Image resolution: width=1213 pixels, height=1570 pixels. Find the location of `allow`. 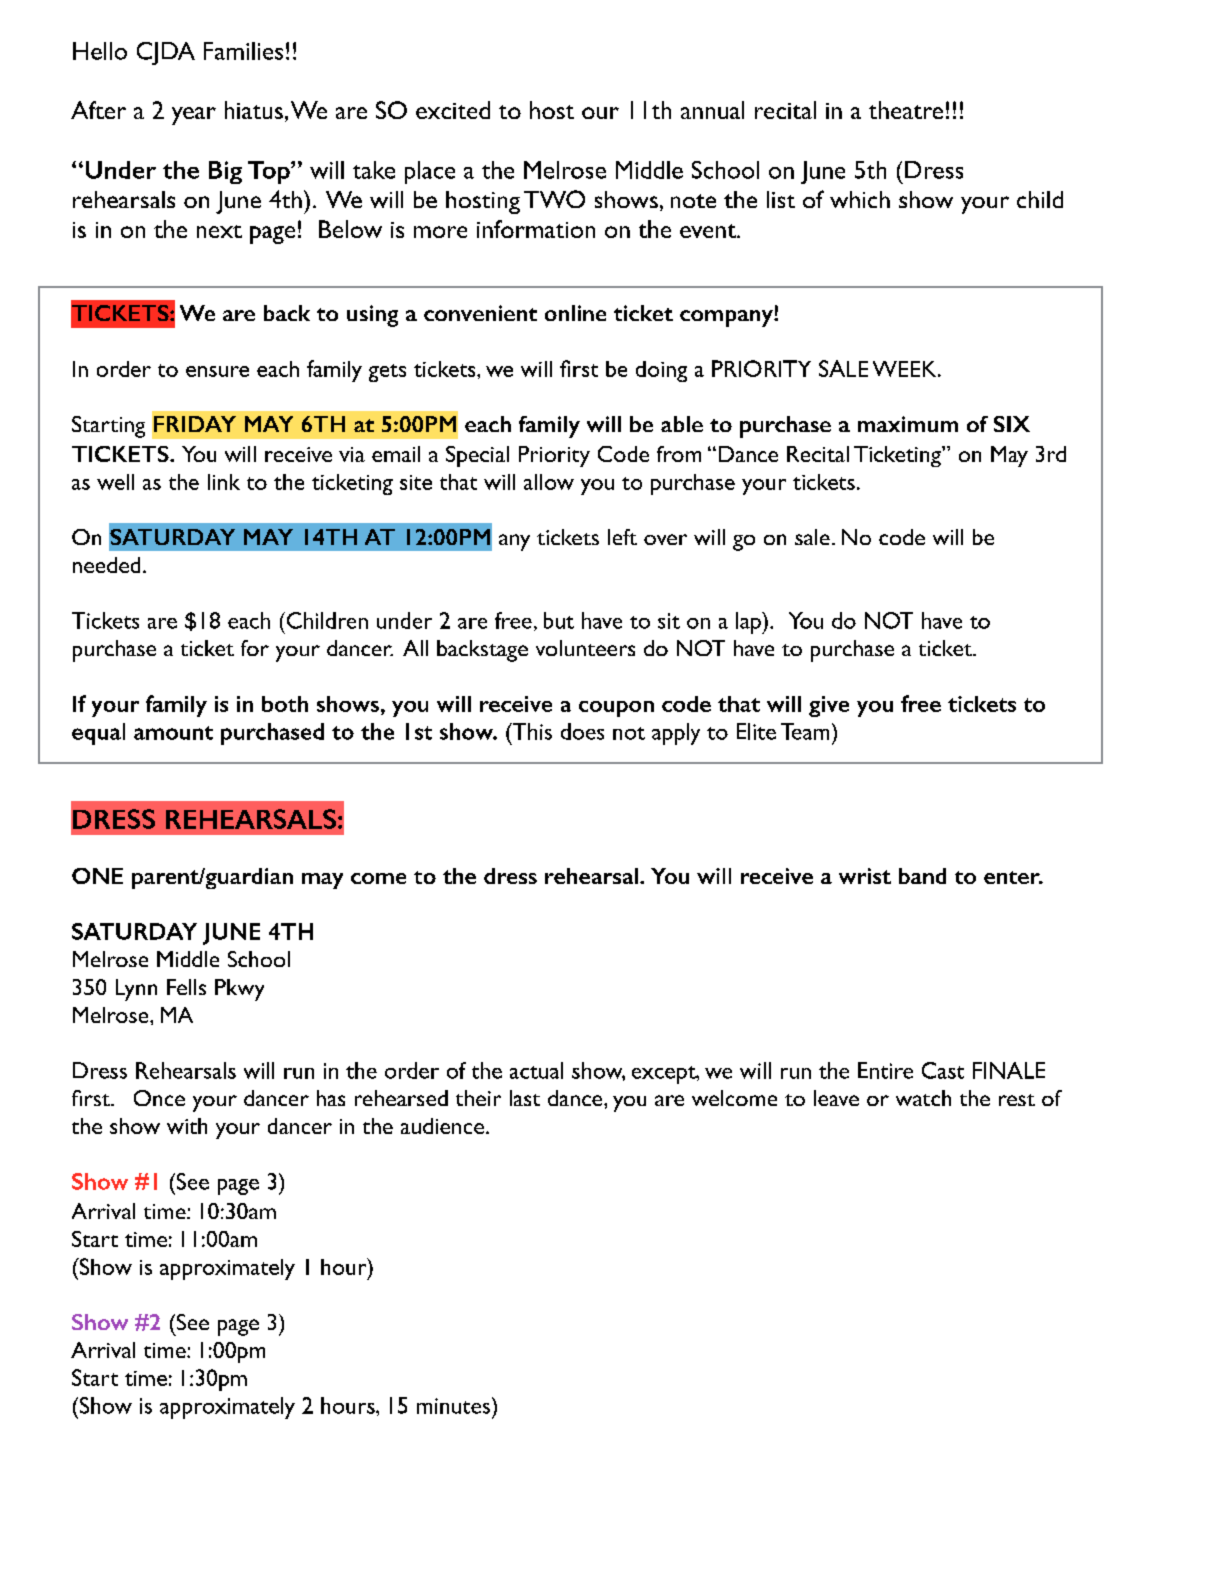

allow is located at coordinates (549, 482).
